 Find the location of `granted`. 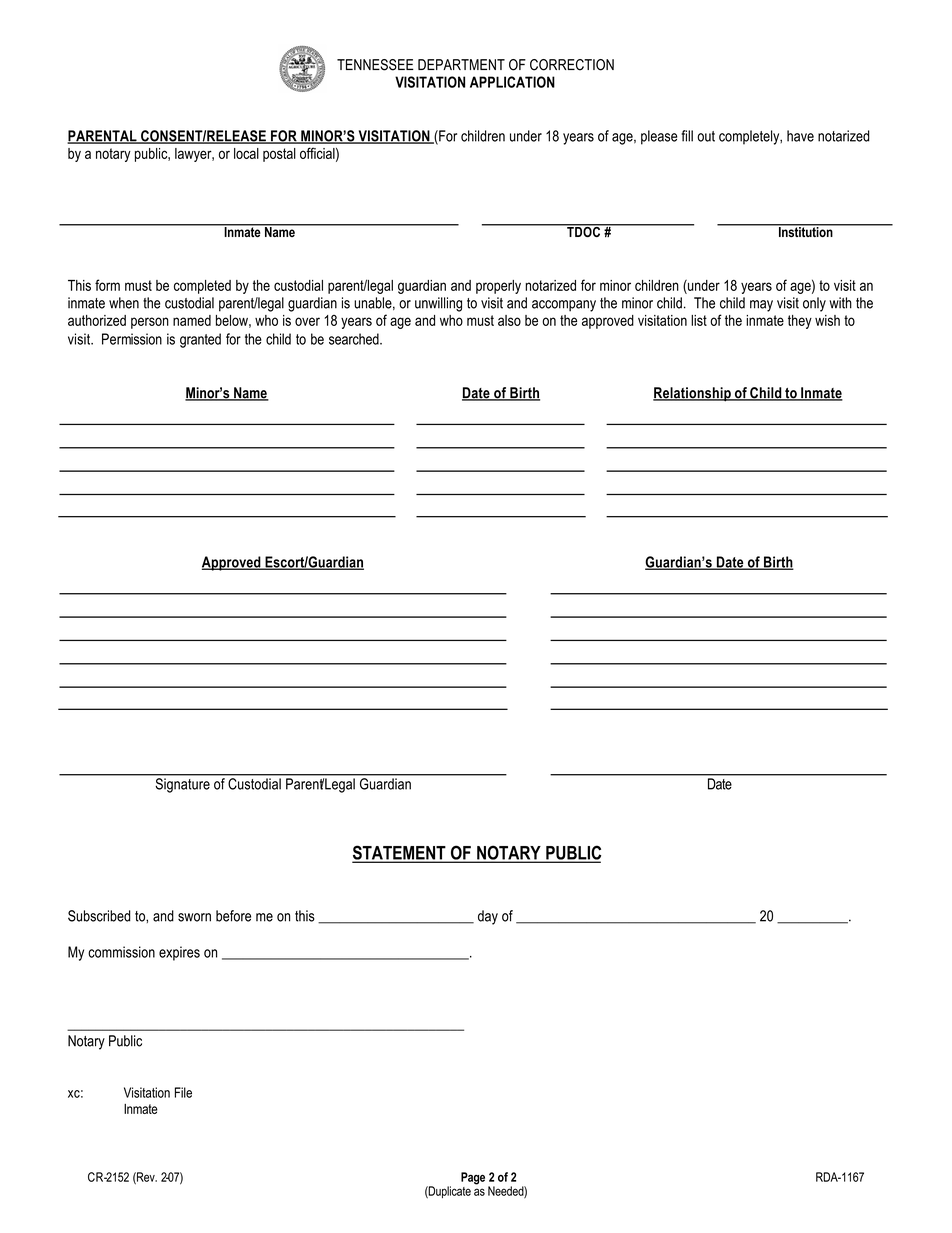

granted is located at coordinates (200, 340).
